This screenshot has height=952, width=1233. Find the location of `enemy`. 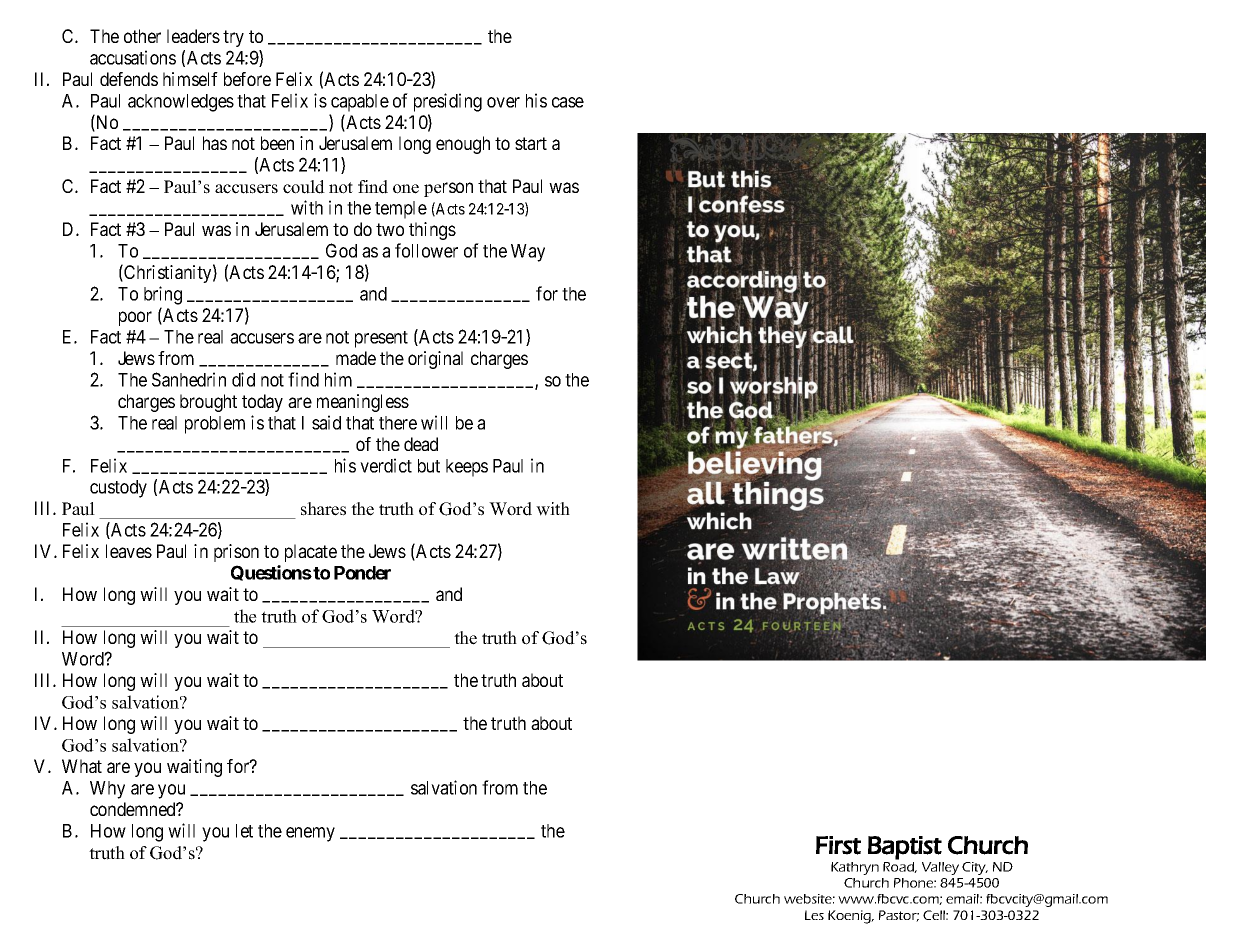

enemy is located at coordinates (310, 834).
